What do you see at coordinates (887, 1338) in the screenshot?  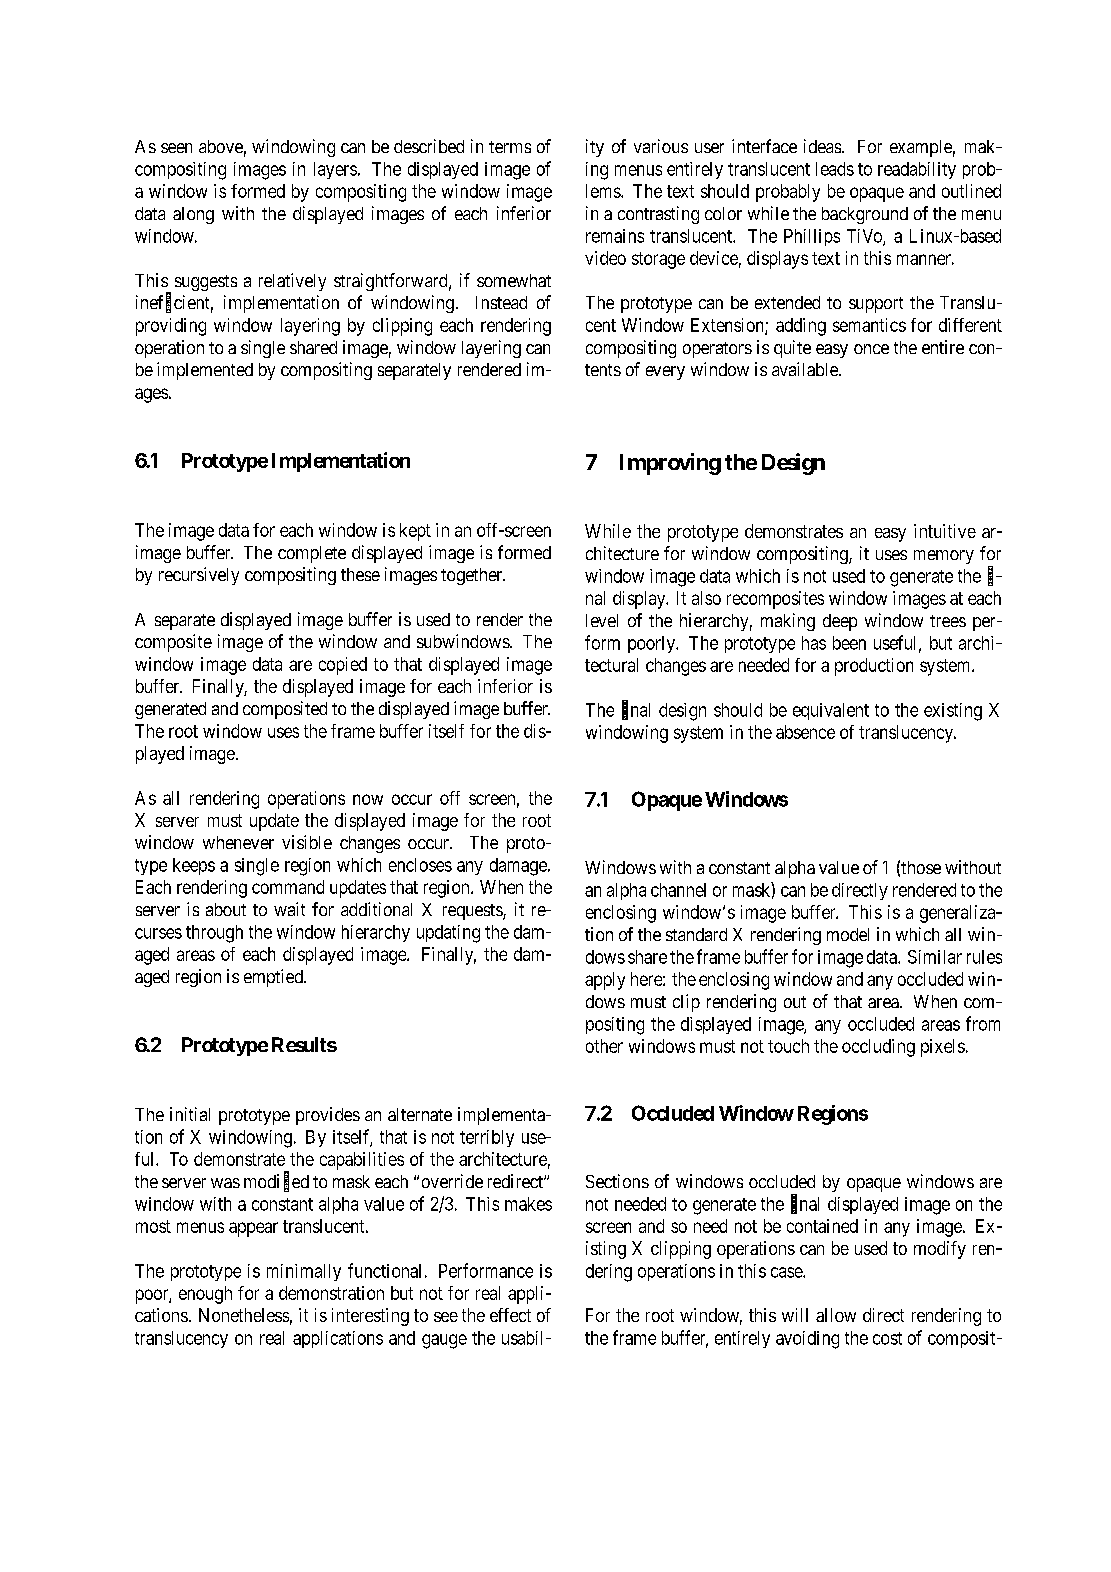 I see `cost` at bounding box center [887, 1338].
